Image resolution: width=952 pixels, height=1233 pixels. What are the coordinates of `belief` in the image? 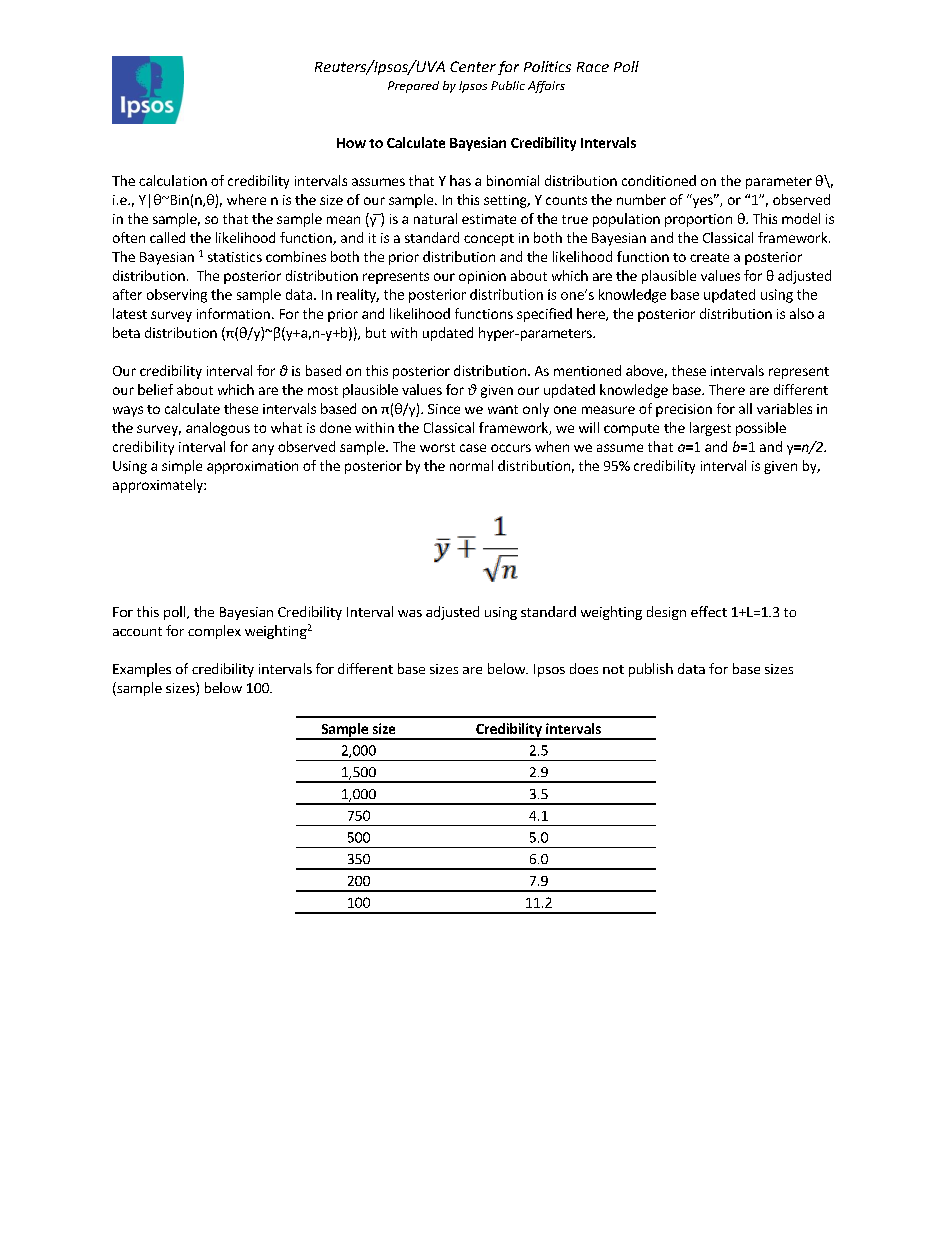 It's located at (155, 389).
